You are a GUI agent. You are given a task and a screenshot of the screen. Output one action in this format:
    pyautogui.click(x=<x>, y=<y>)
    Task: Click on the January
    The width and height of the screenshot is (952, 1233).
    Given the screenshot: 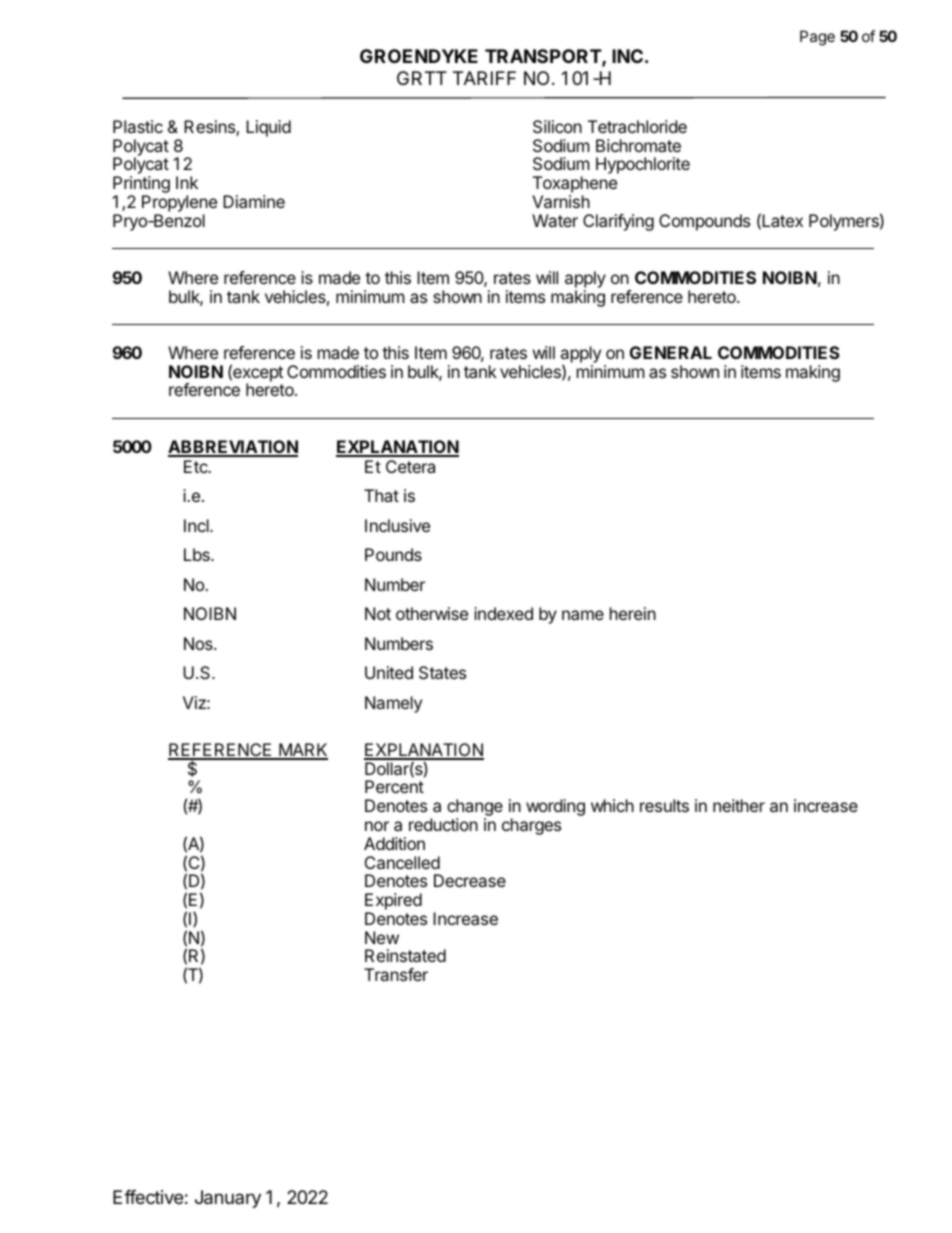 What is the action you would take?
    pyautogui.click(x=228, y=1199)
